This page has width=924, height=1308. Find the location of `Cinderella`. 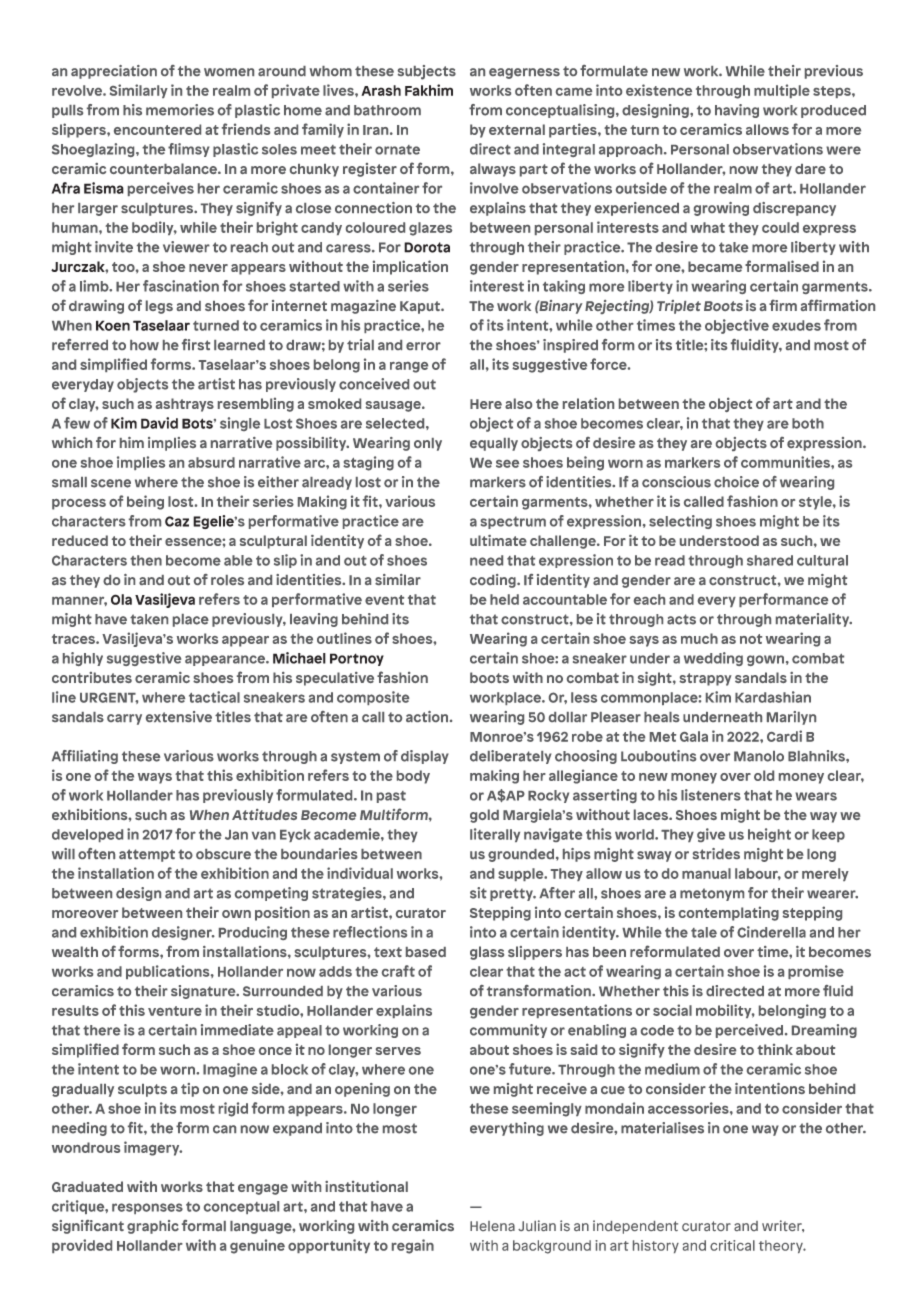

Cinderella is located at coordinates (771, 932).
